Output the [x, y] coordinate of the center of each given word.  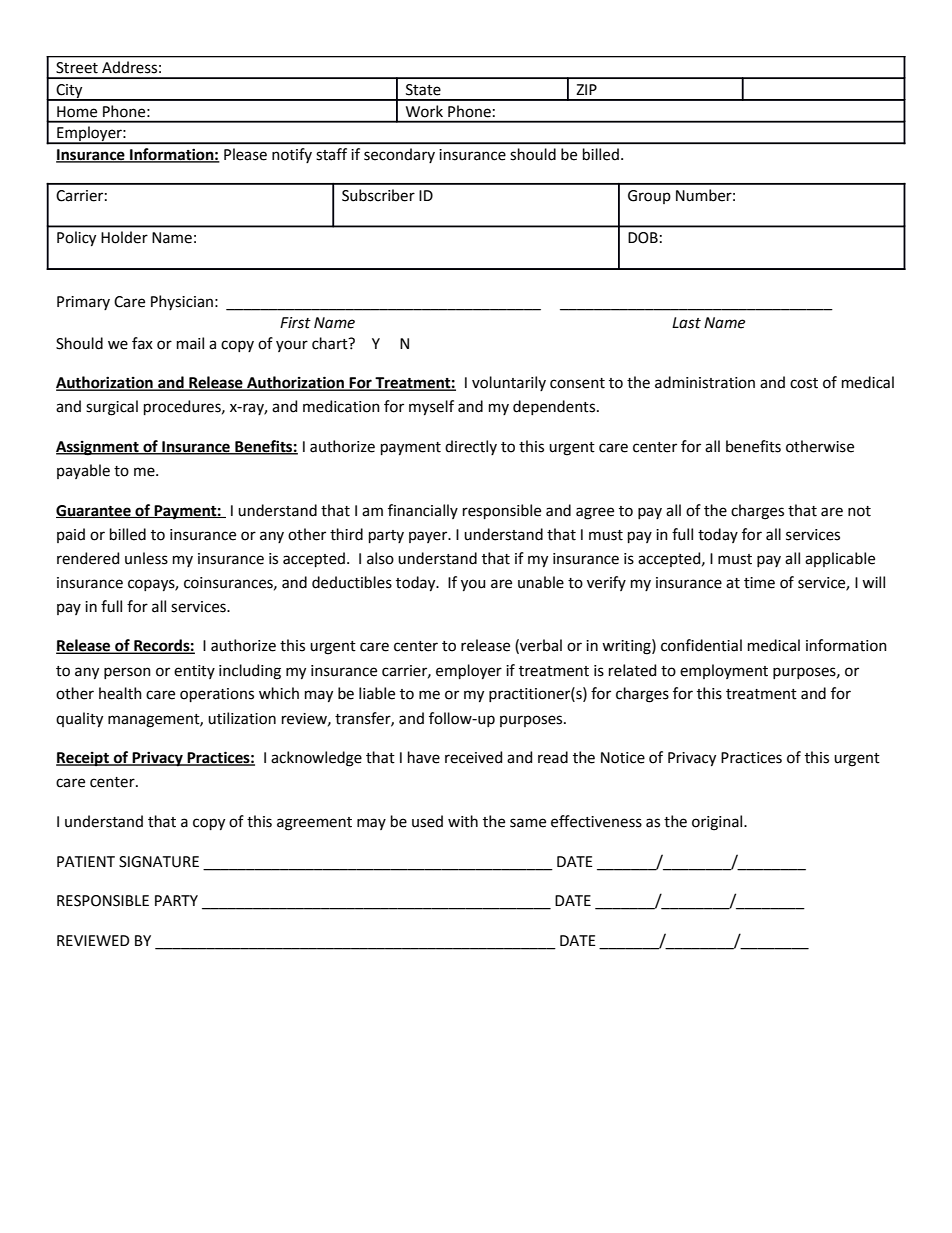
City [69, 92]
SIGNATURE [159, 862]
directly [471, 447]
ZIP [586, 89]
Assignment [98, 448]
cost [804, 383]
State [423, 90]
